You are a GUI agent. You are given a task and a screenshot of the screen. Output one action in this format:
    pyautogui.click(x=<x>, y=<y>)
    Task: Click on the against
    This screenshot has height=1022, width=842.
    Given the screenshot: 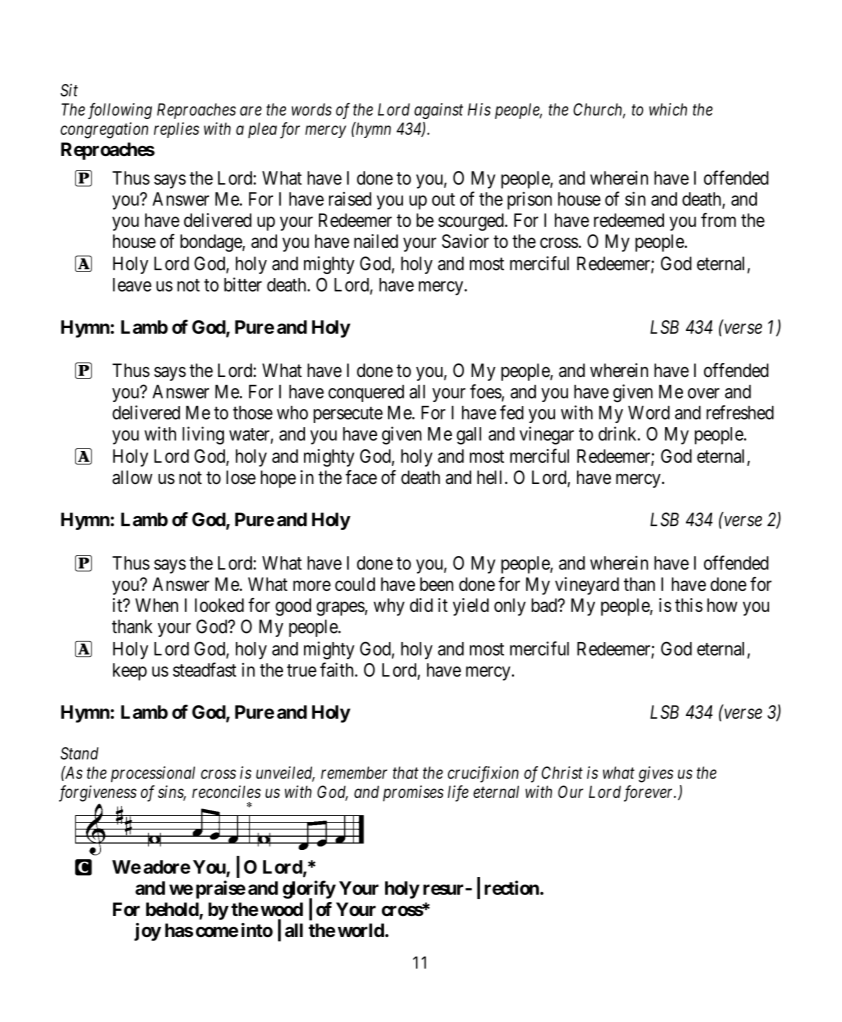 What is the action you would take?
    pyautogui.click(x=438, y=111)
